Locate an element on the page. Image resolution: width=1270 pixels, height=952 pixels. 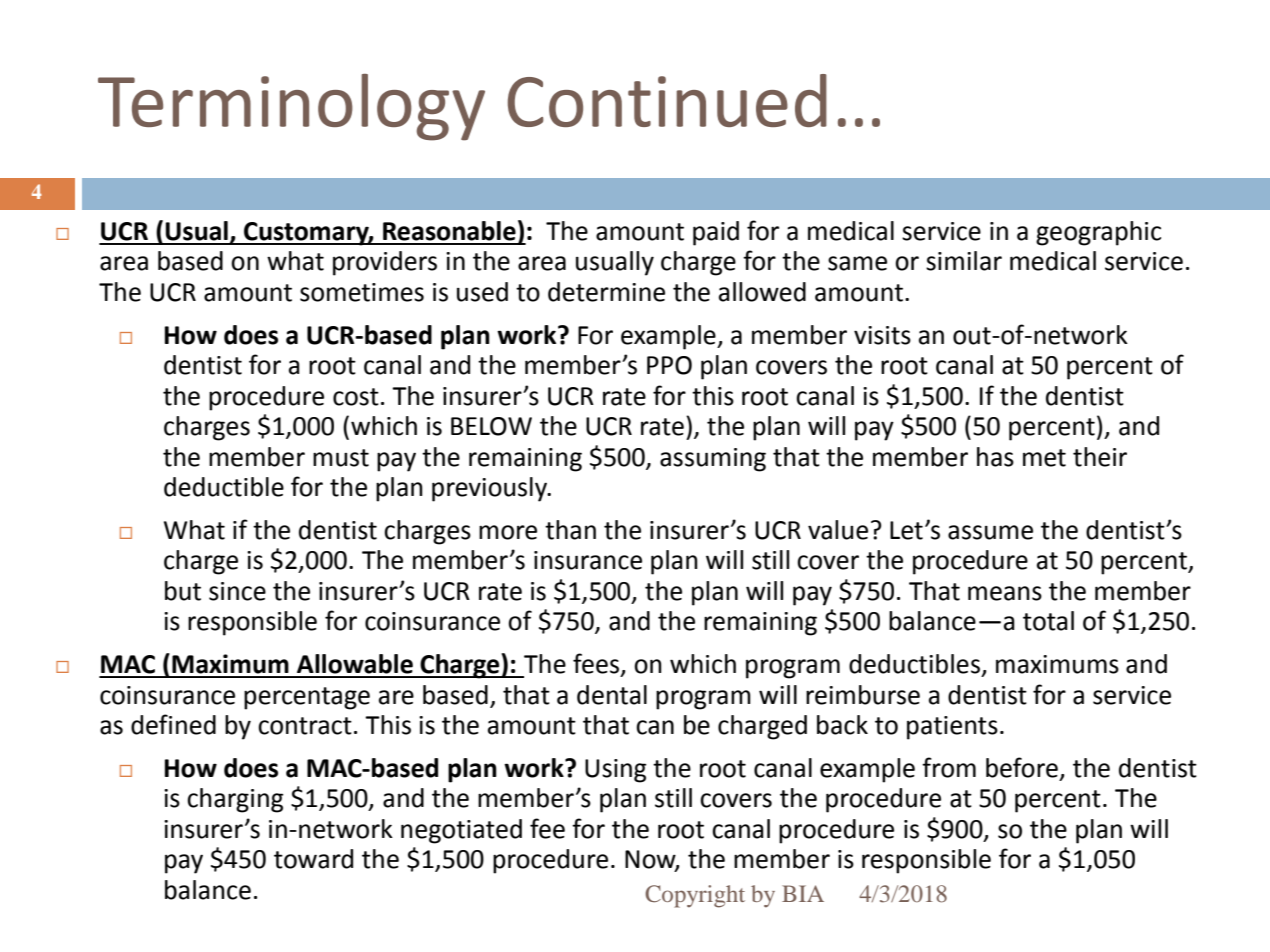
fees is located at coordinates (596, 663).
